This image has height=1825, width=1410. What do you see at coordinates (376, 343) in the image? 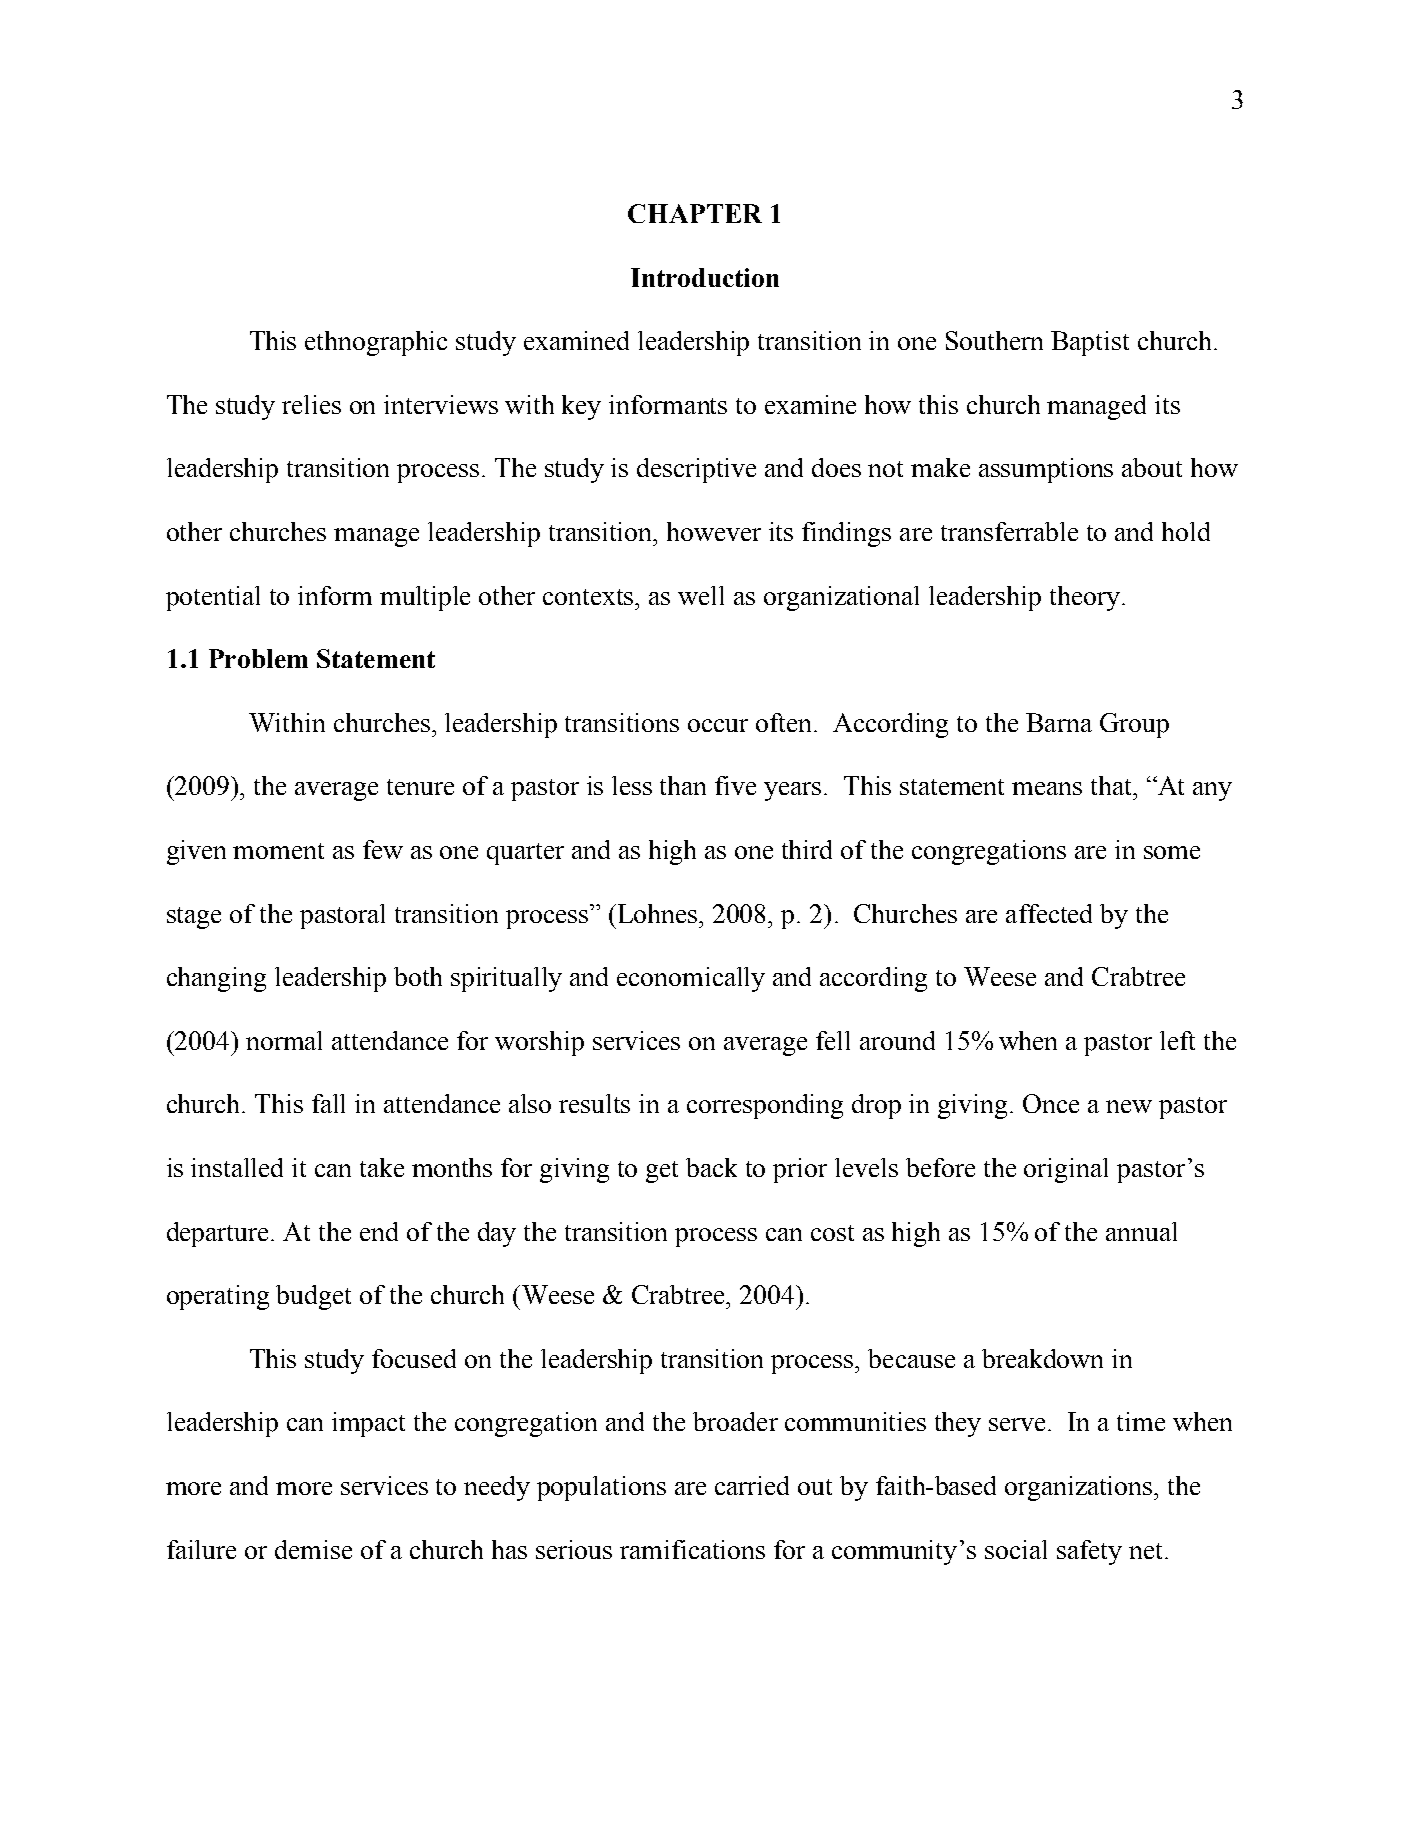
I see `ethnographic` at bounding box center [376, 343].
